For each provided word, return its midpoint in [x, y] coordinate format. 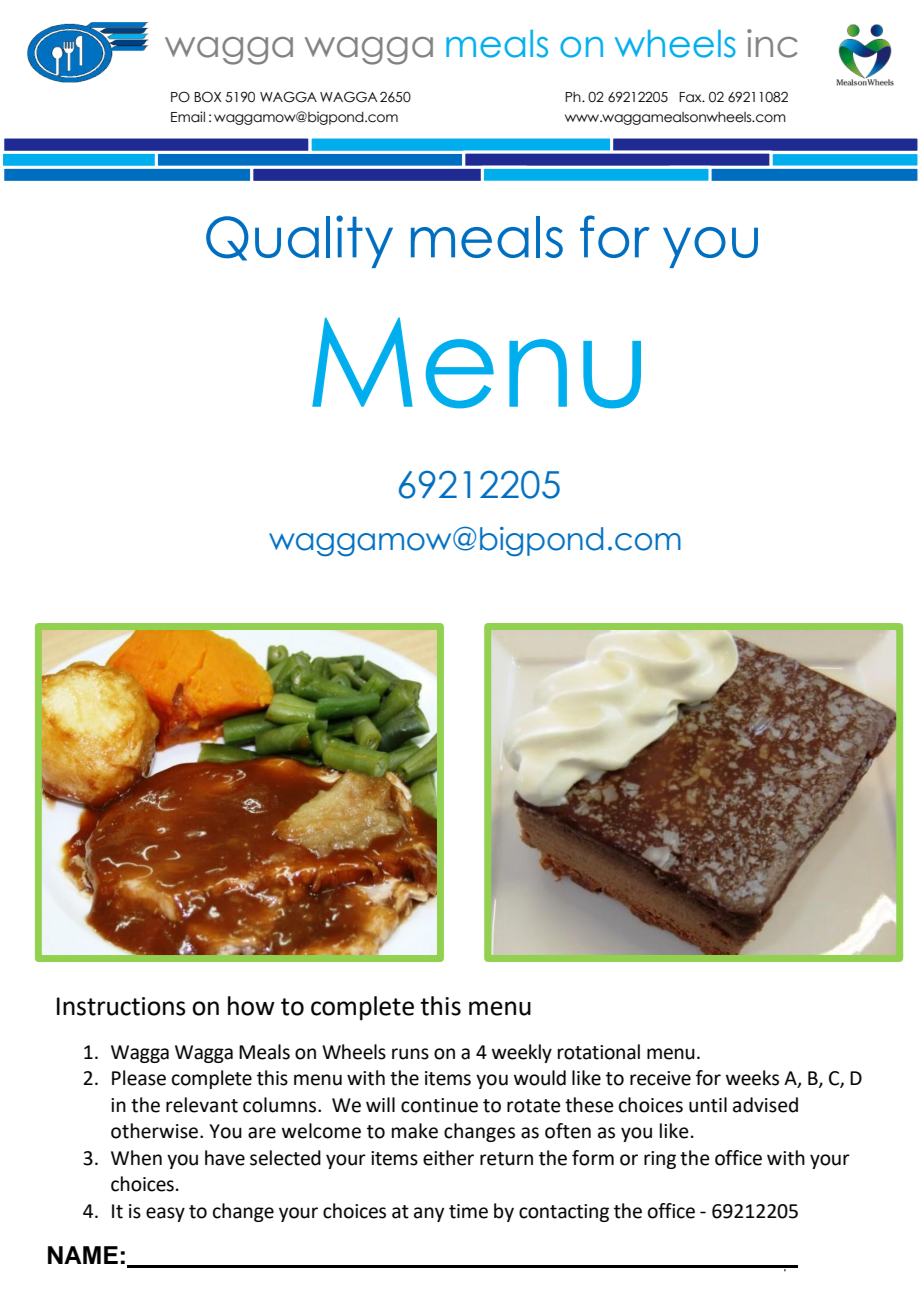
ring [660, 1160]
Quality [299, 241]
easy [165, 1214]
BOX [208, 97]
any [429, 1214]
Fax [691, 97]
